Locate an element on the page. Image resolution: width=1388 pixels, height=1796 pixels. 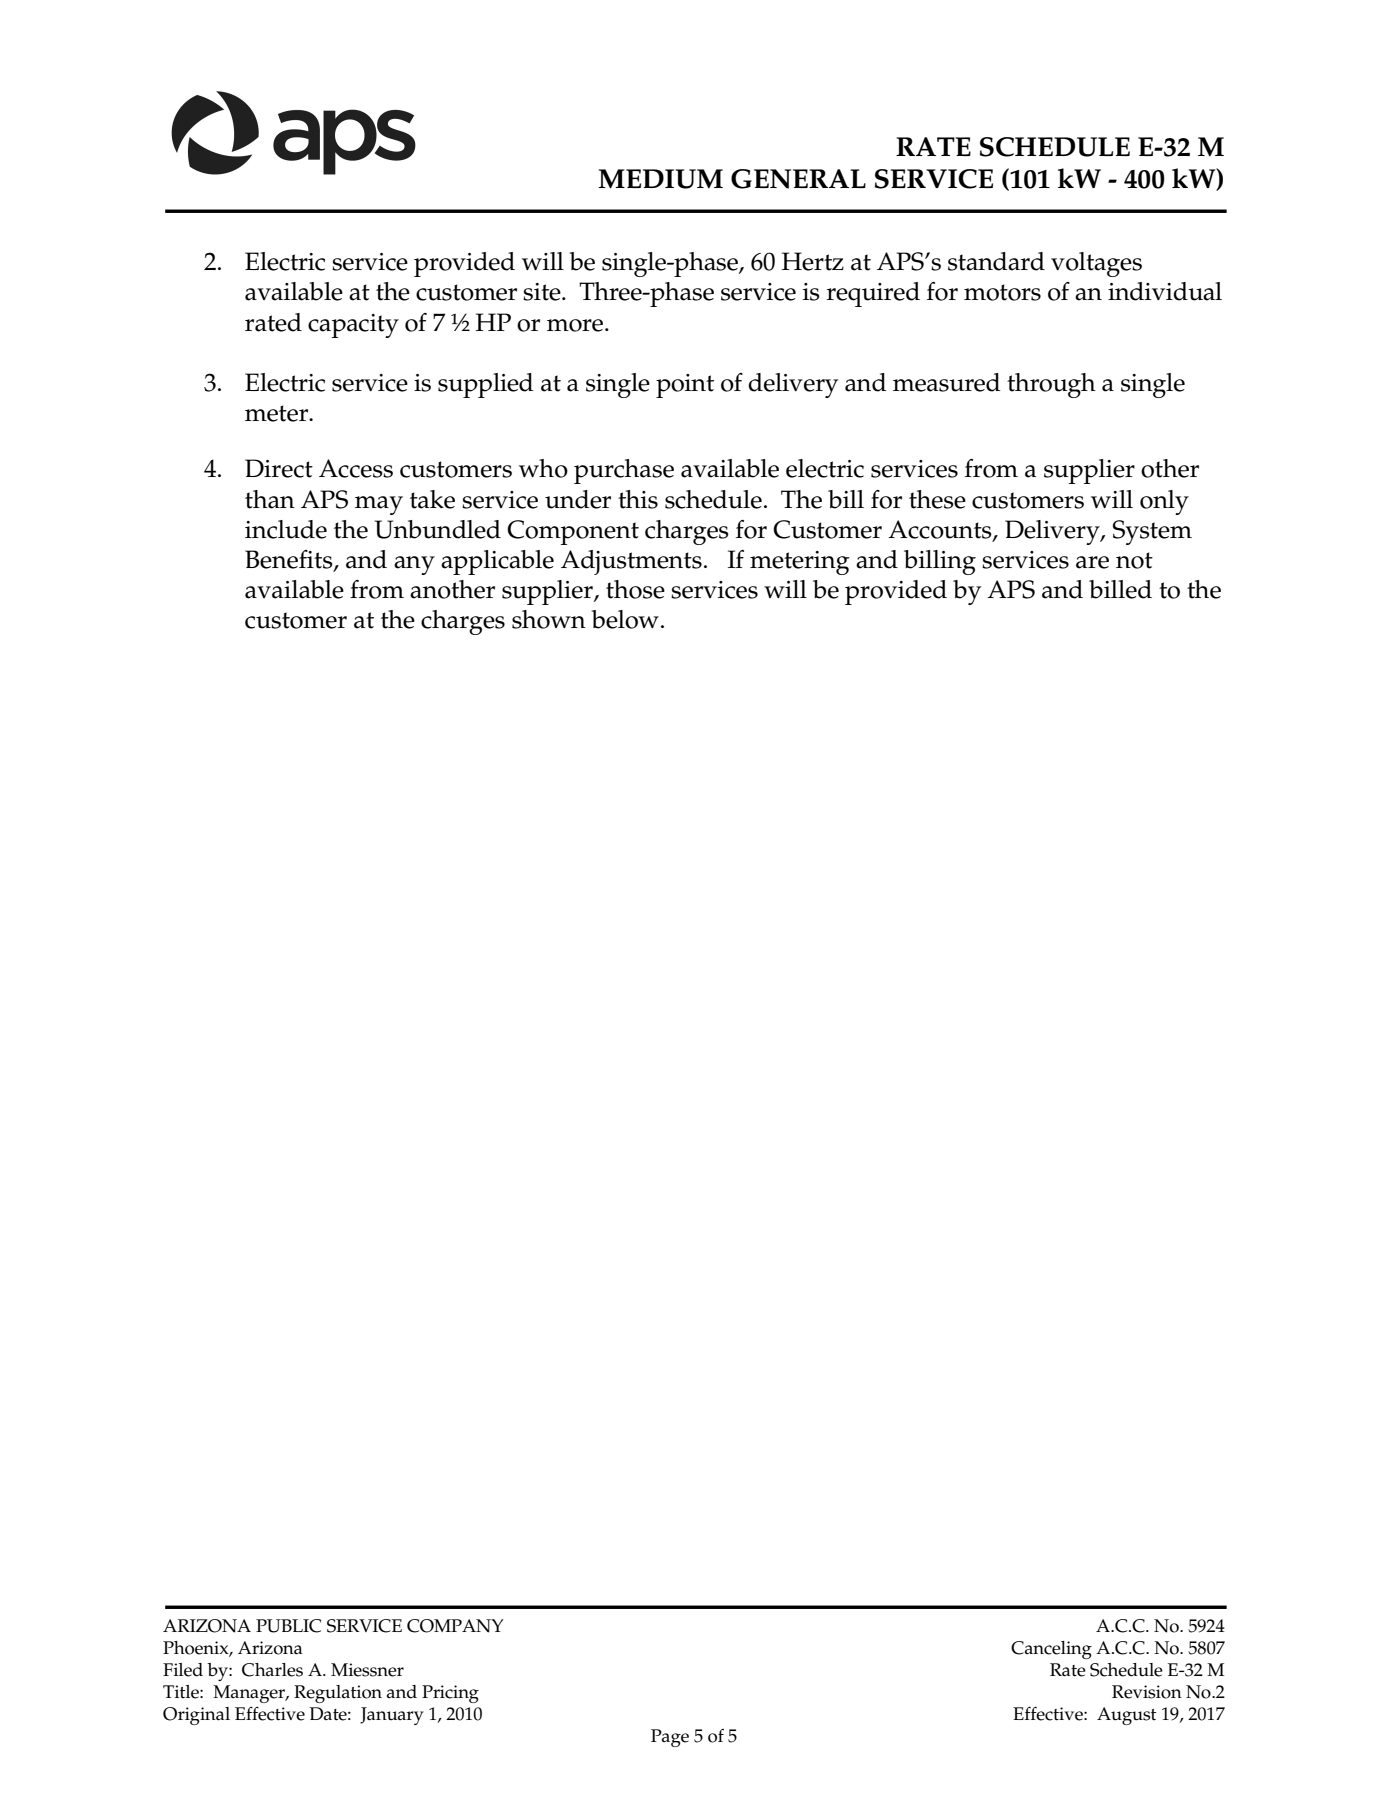
capacity is located at coordinates (353, 326).
